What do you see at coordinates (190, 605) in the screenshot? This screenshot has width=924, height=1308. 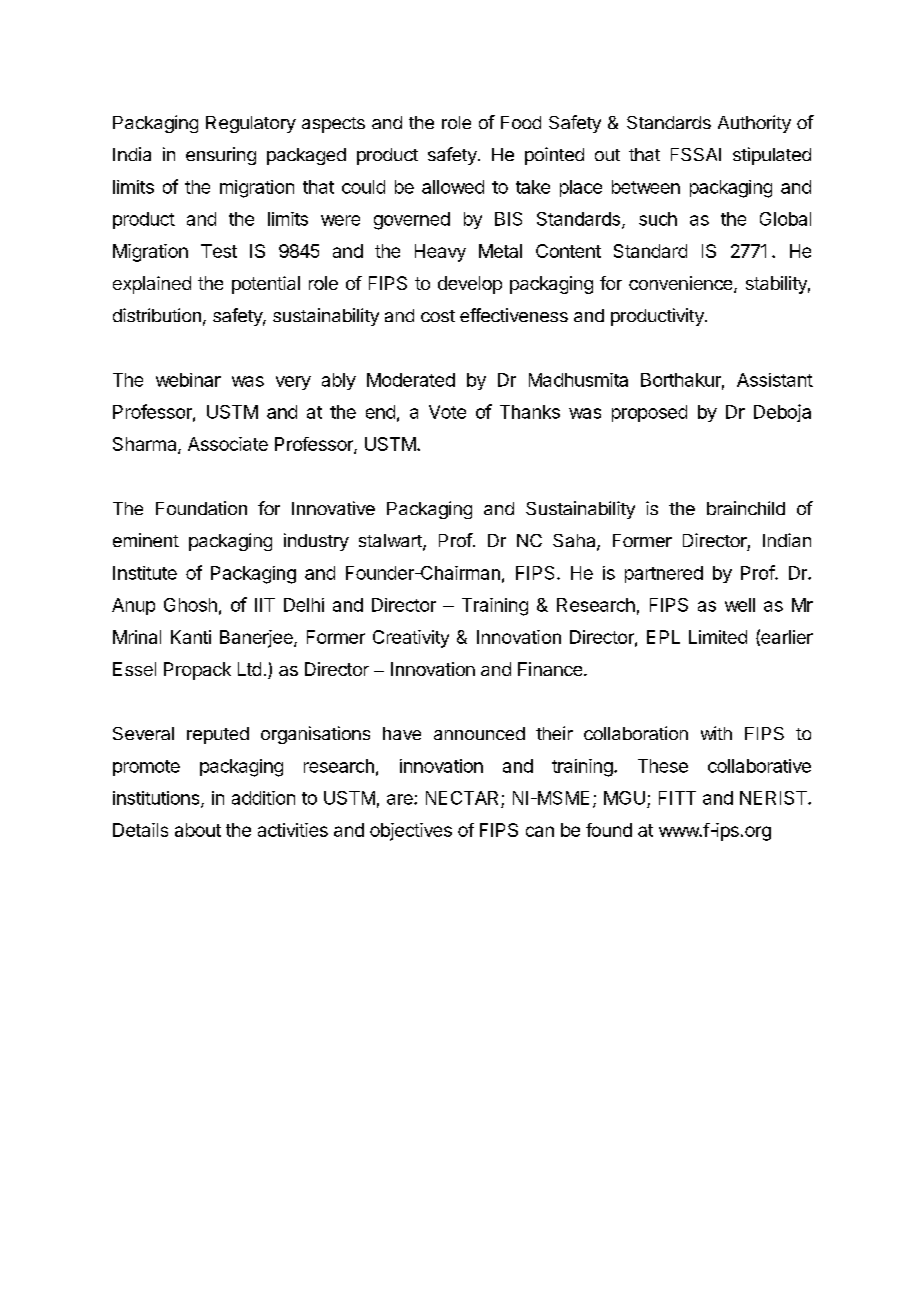 I see `Ghosh` at bounding box center [190, 605].
